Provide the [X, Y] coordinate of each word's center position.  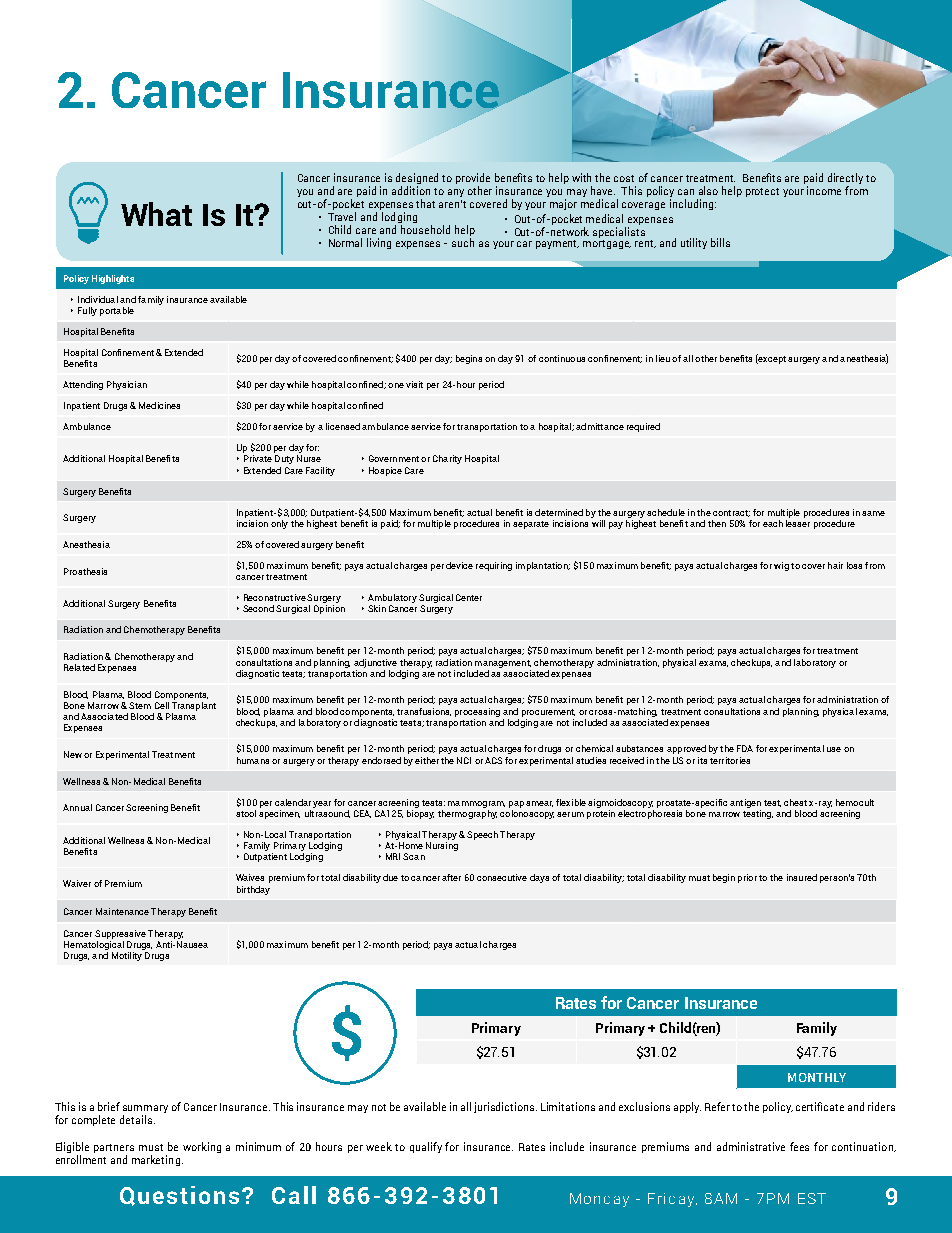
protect [762, 192]
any [456, 193]
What [156, 214]
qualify [426, 1147]
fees [799, 1146]
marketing [157, 1160]
